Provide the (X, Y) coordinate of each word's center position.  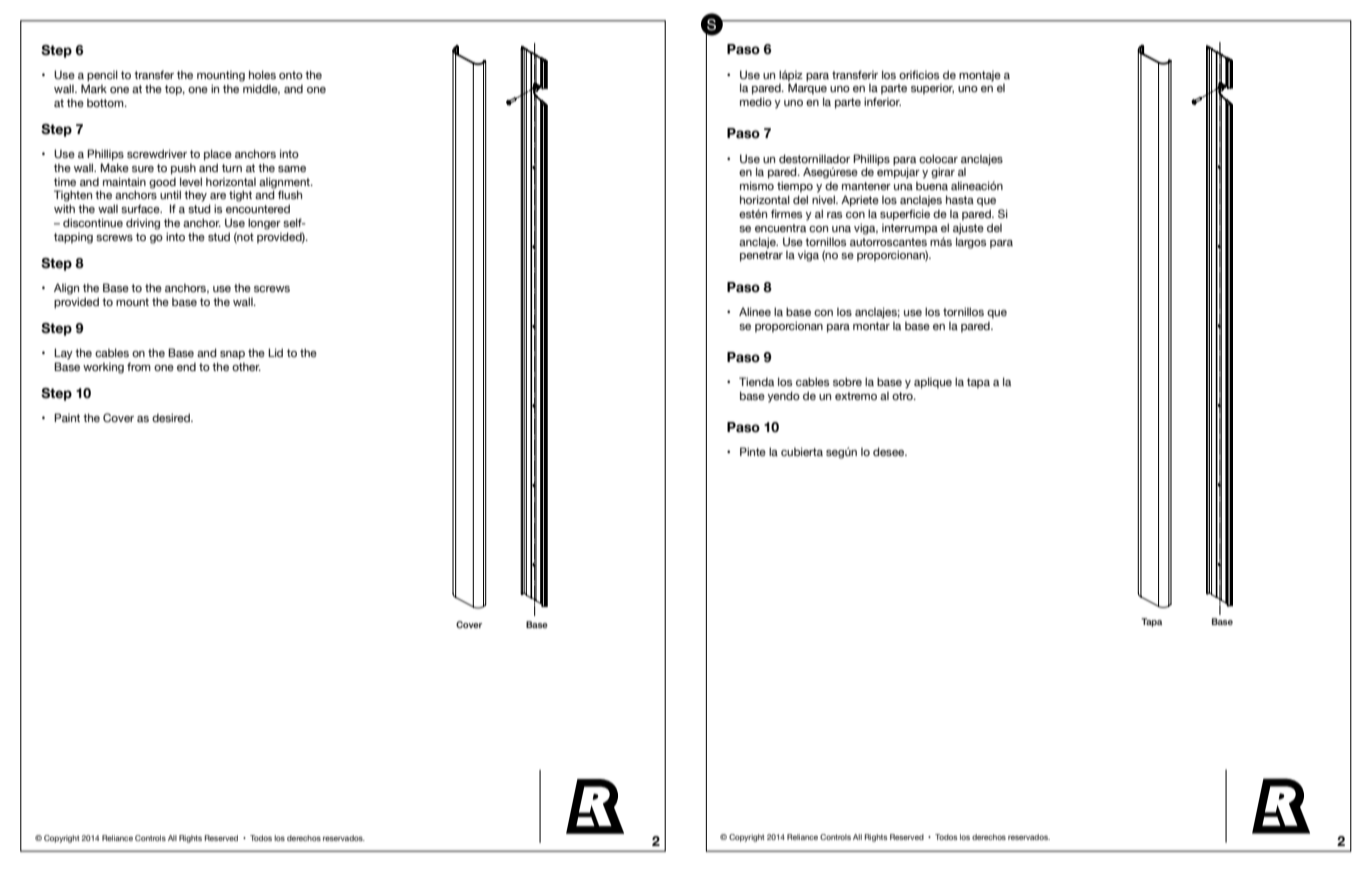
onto (291, 75)
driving (143, 224)
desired (172, 417)
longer (264, 224)
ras (834, 215)
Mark (94, 88)
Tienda (756, 381)
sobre (847, 381)
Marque (807, 89)
